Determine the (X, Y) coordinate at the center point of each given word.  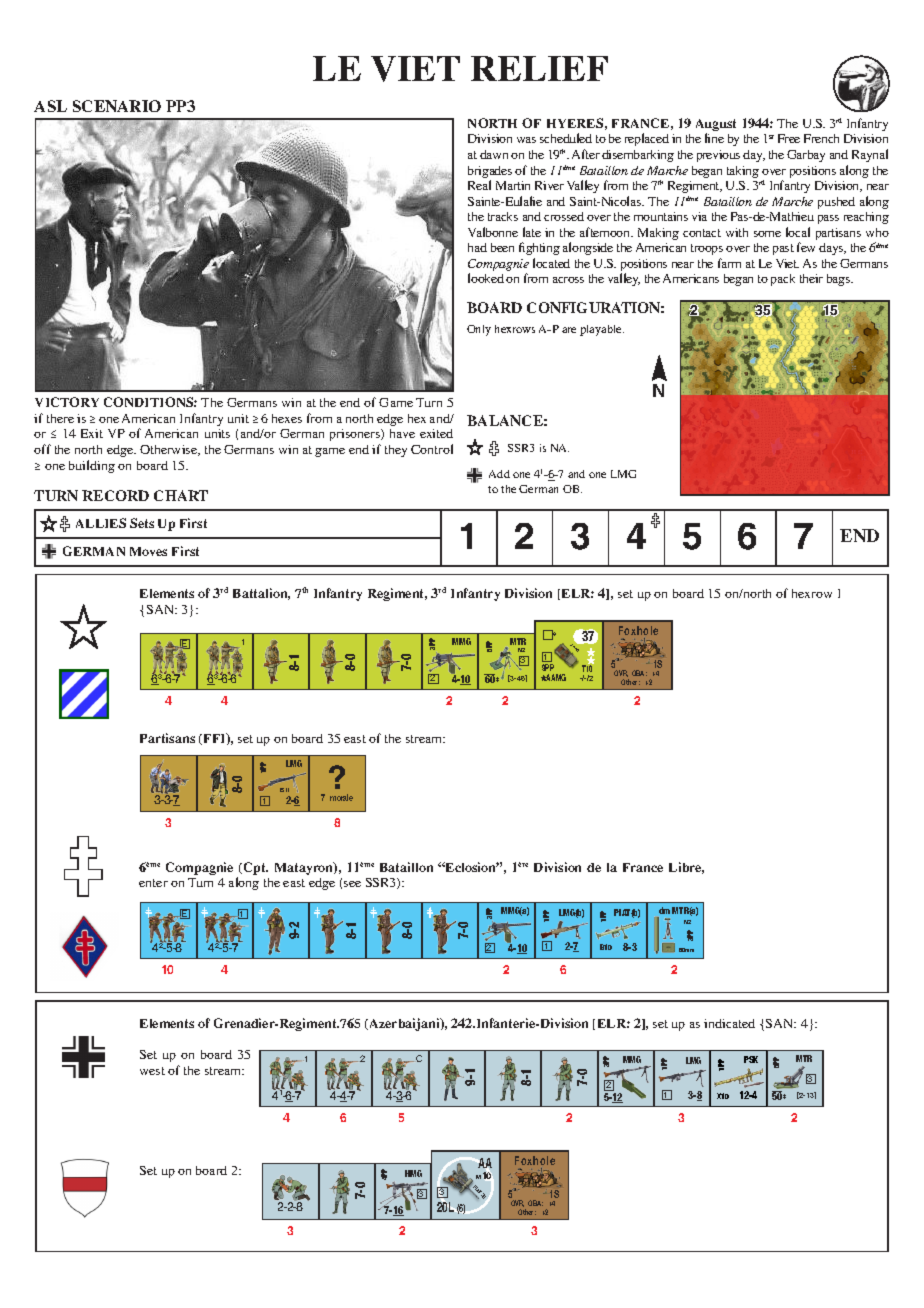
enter (153, 883)
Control (432, 449)
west (152, 1071)
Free (789, 138)
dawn (494, 154)
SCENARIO (117, 106)
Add (499, 474)
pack (783, 280)
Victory (67, 402)
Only (479, 330)
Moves (148, 551)
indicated (729, 1023)
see (352, 884)
